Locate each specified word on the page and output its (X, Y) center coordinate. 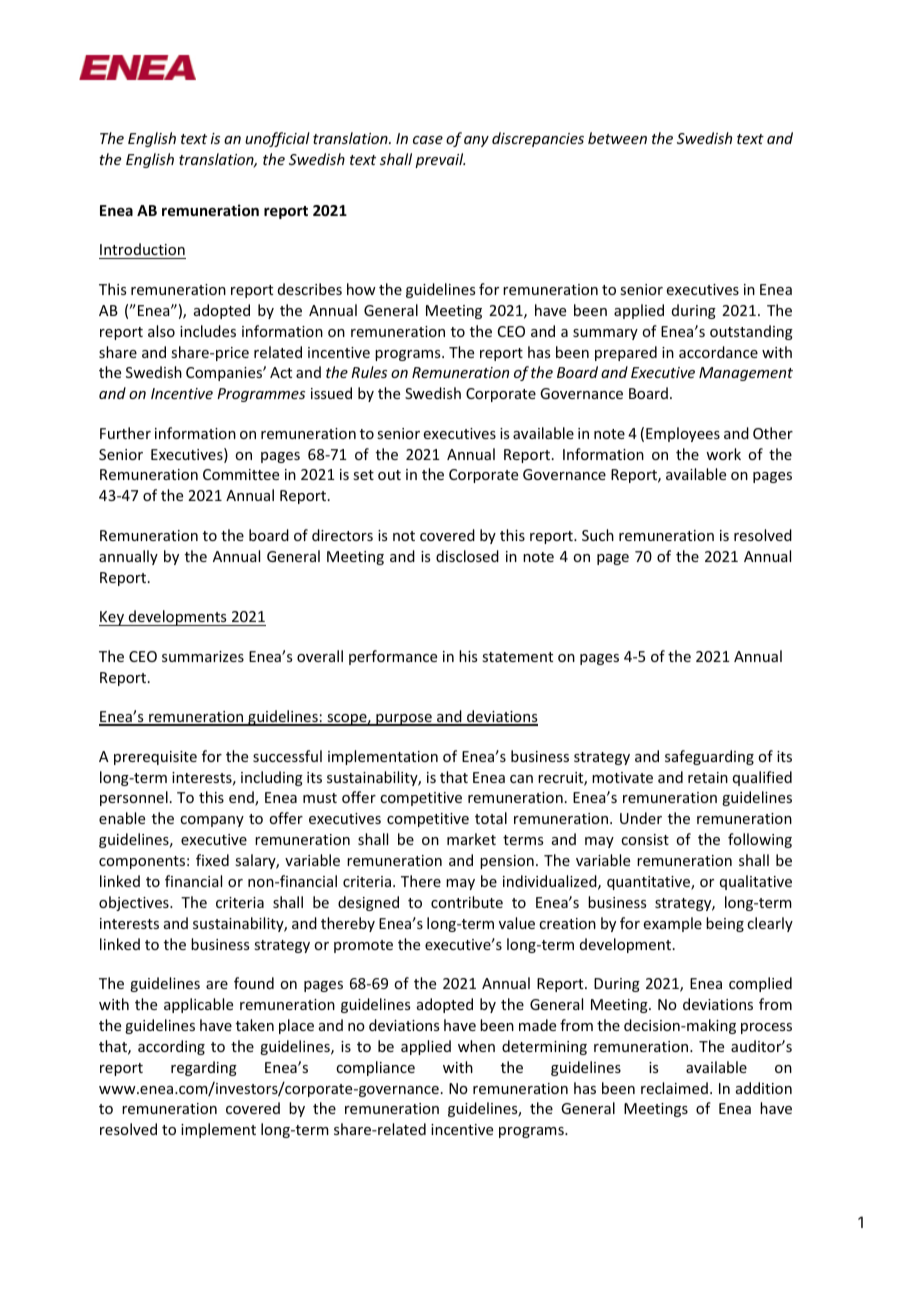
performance (393, 657)
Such (598, 535)
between (617, 138)
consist (645, 839)
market (471, 839)
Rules (369, 372)
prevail (440, 160)
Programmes (261, 395)
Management (746, 374)
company (212, 821)
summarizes (203, 656)
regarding (204, 1068)
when (476, 1046)
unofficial (277, 139)
